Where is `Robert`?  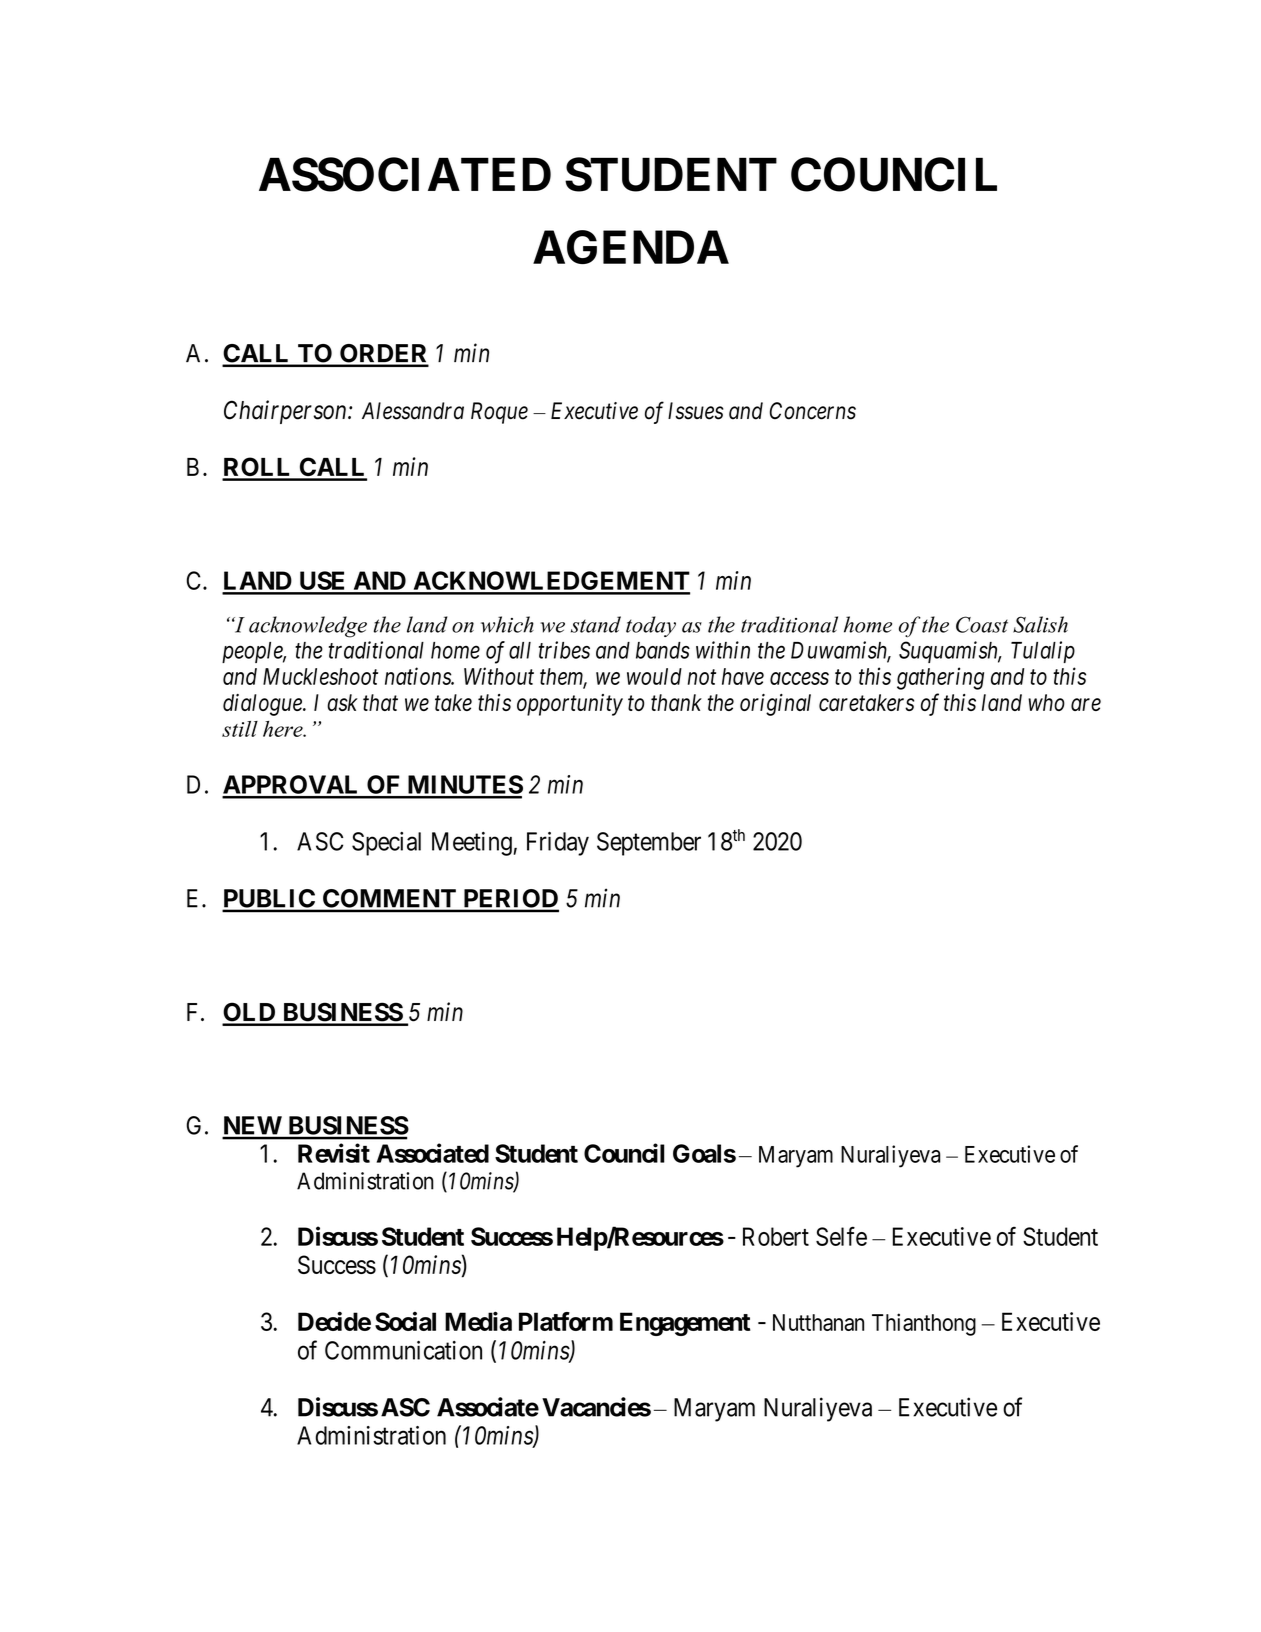
Robert is located at coordinates (776, 1236).
